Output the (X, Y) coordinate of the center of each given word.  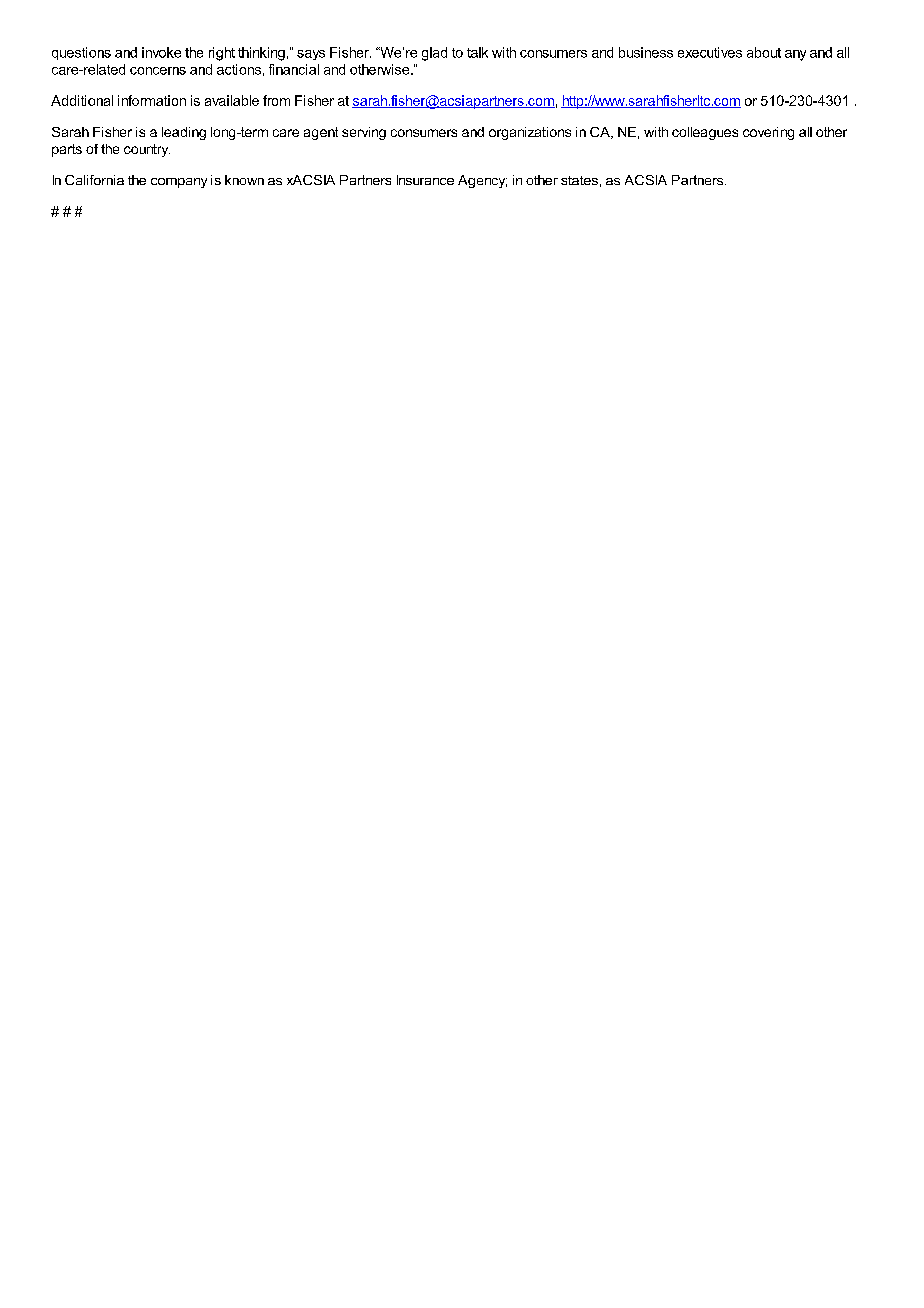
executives (710, 52)
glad (434, 54)
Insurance (425, 180)
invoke (161, 52)
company (179, 183)
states (579, 180)
